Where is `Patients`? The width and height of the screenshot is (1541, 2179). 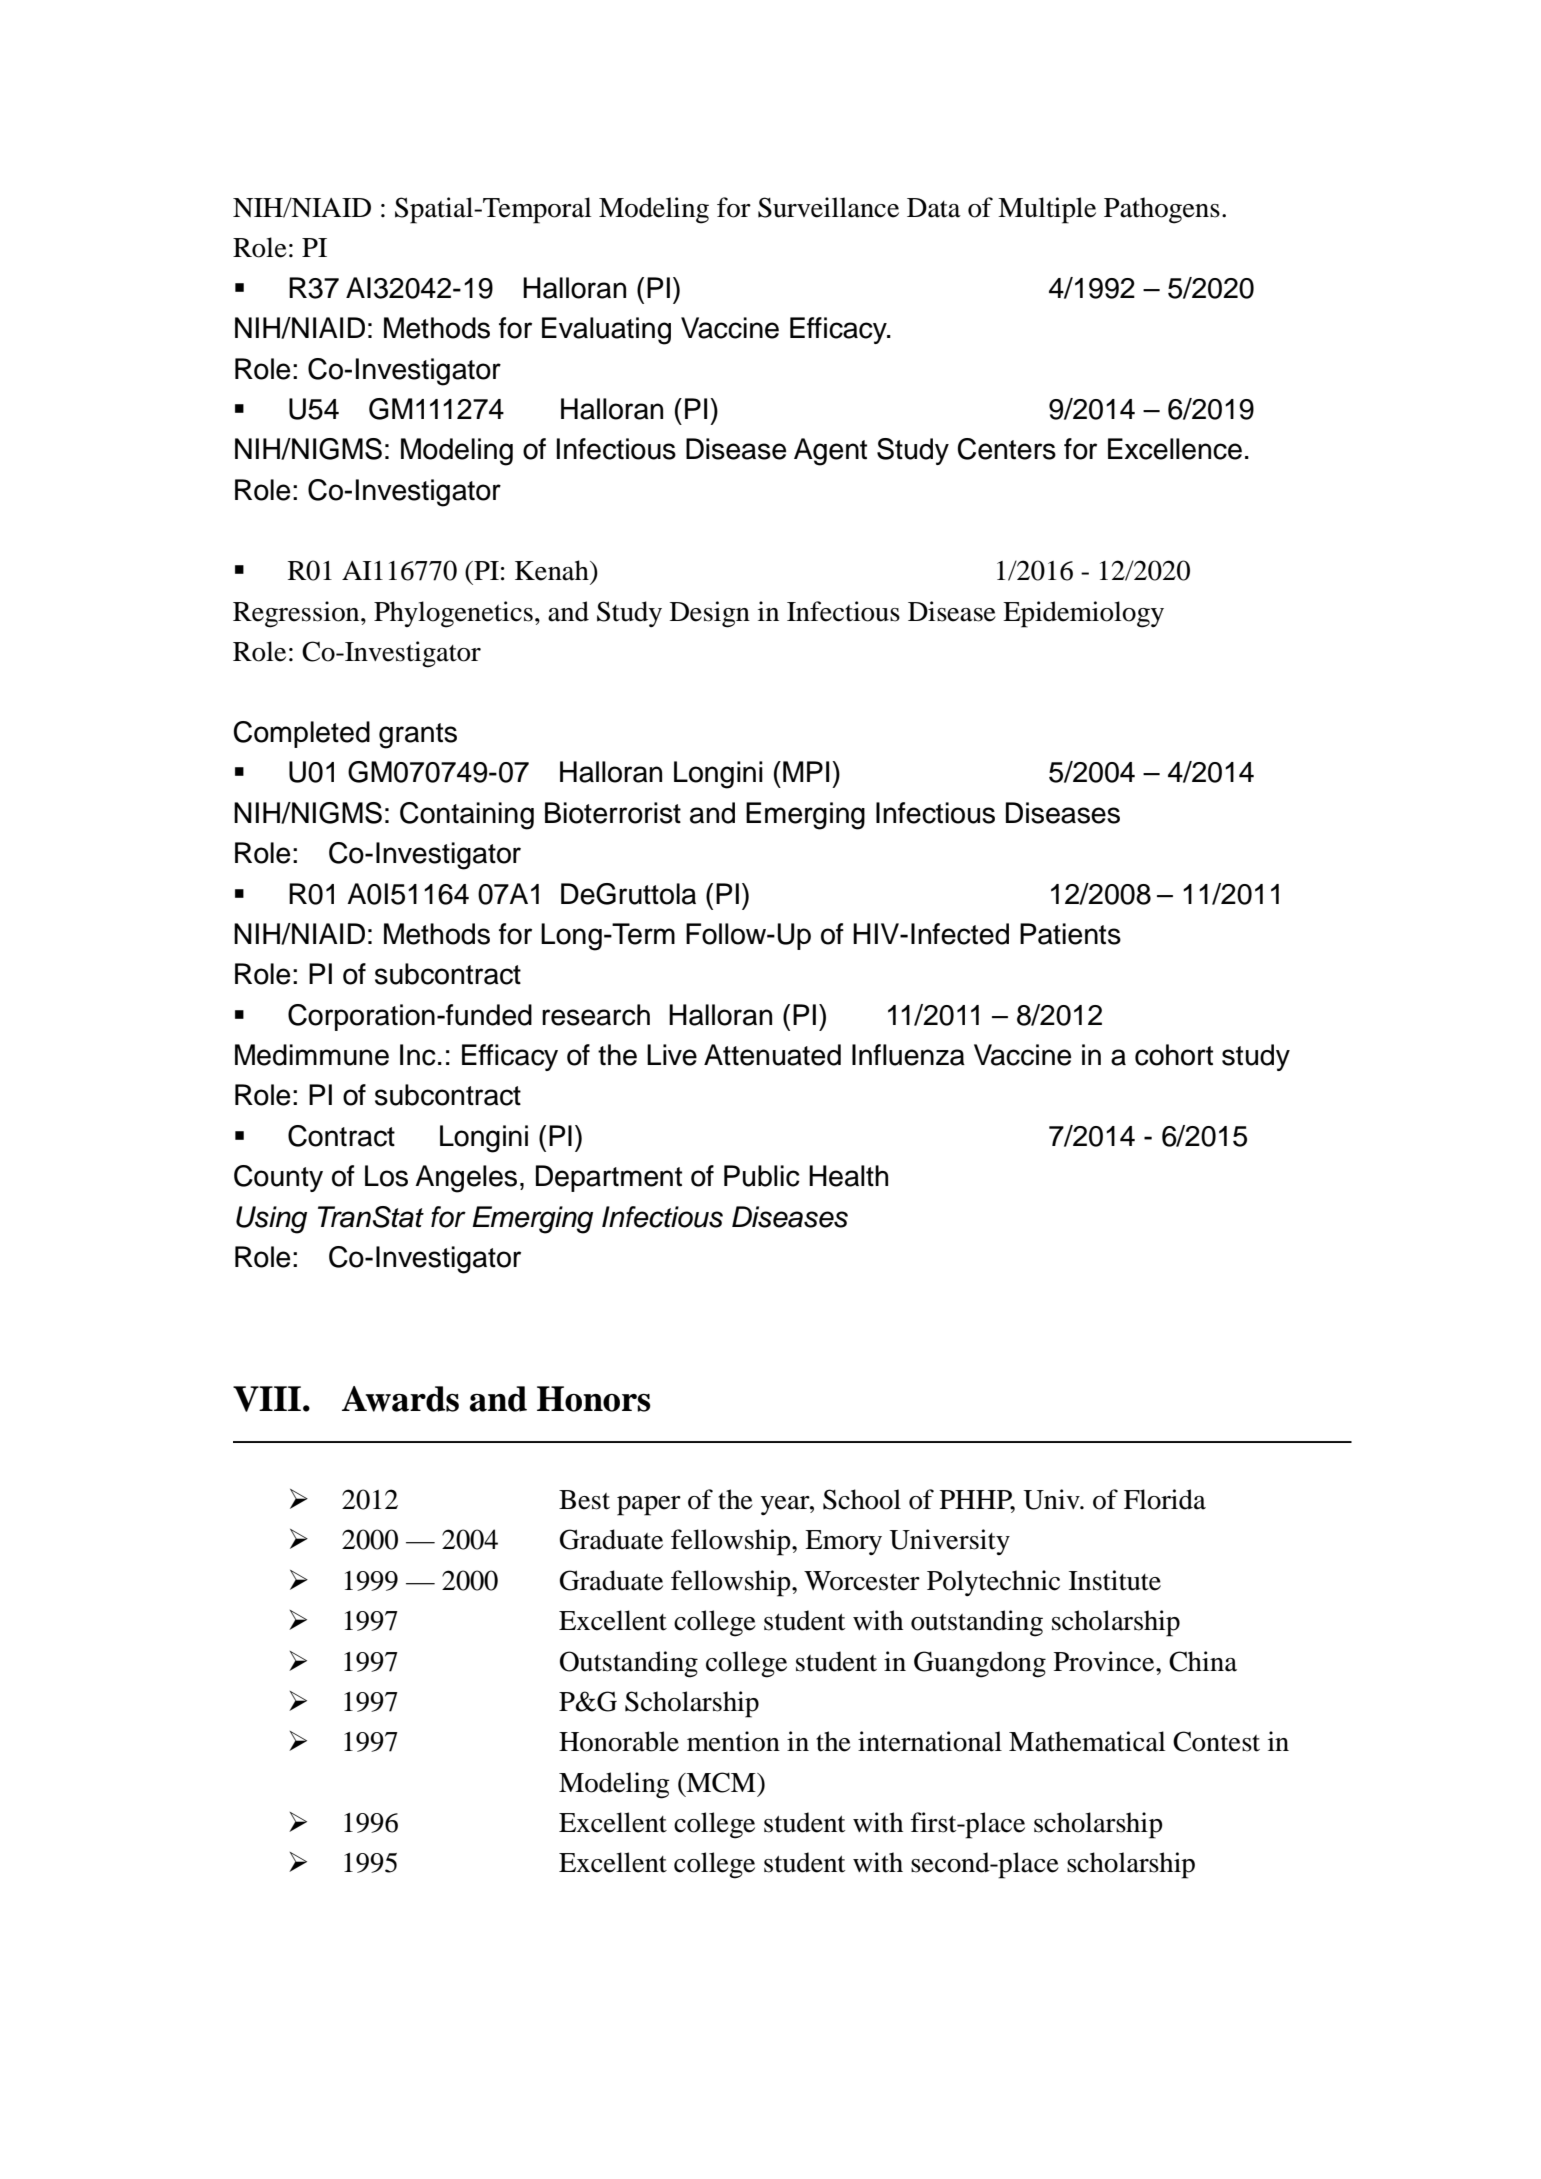
Patients is located at coordinates (1070, 934).
